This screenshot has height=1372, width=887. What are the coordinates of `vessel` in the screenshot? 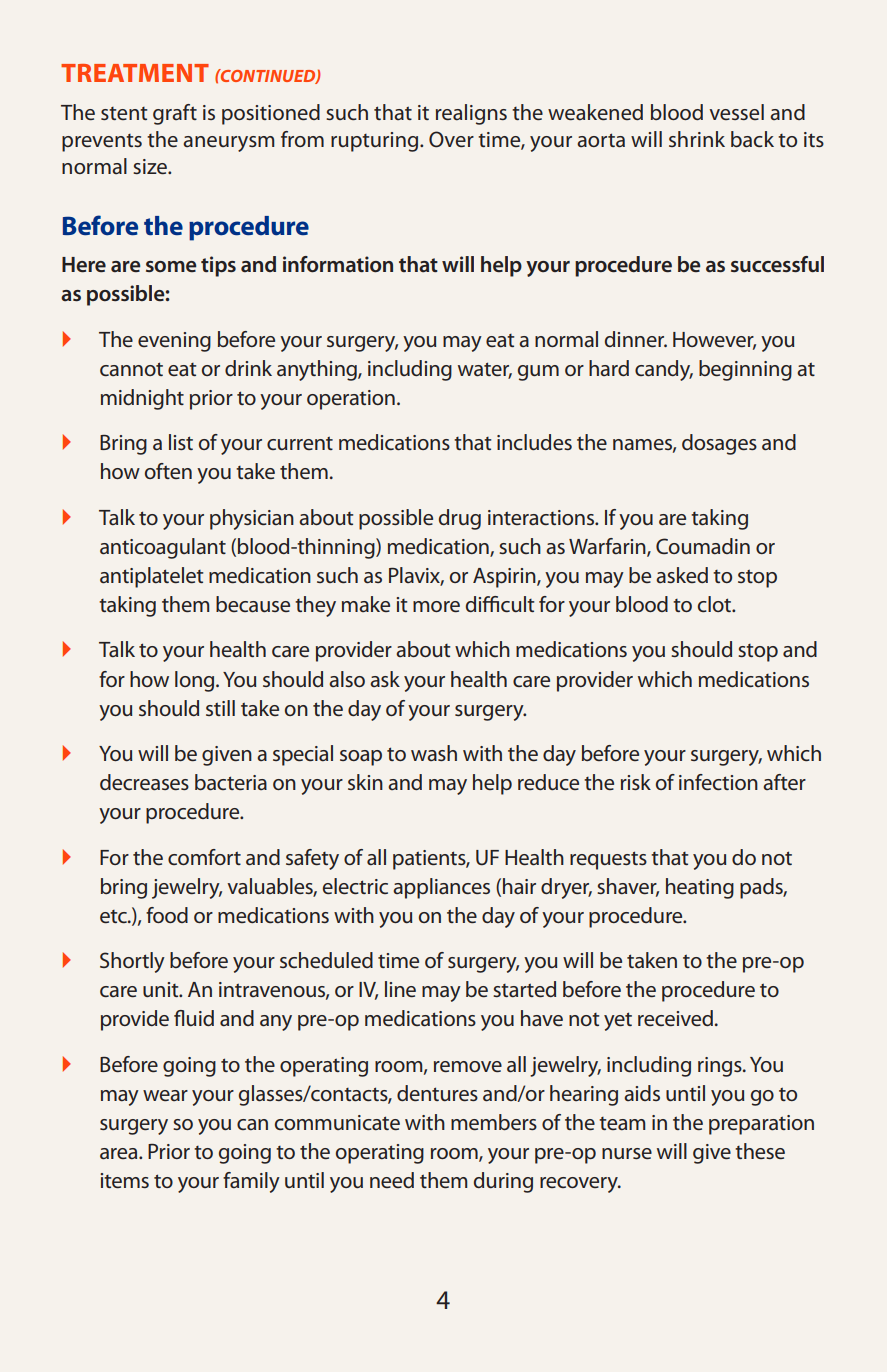 It's located at (736, 112).
